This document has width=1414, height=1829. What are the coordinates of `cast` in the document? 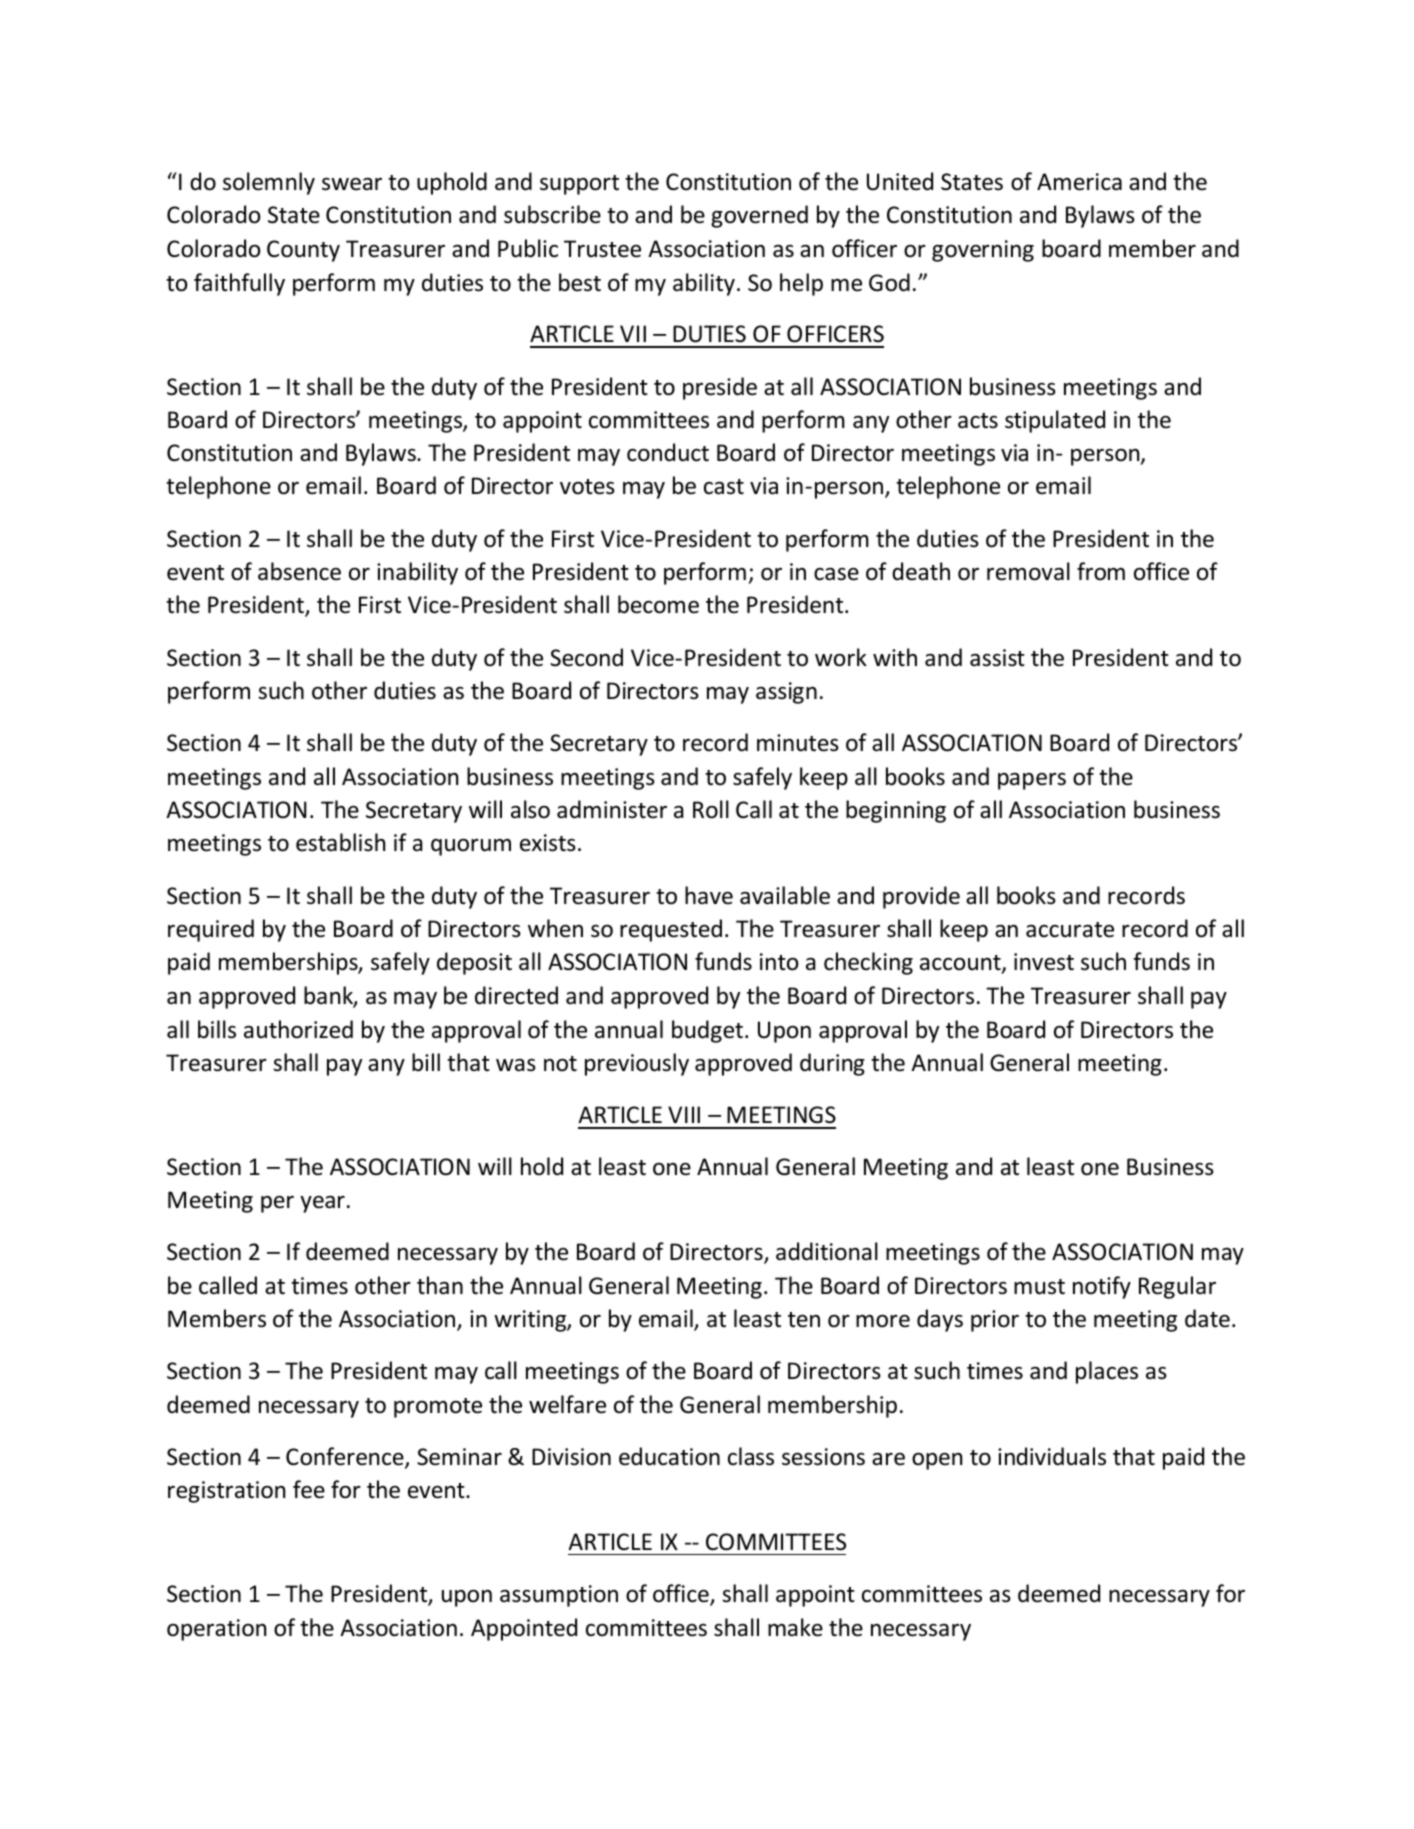 It's located at (724, 487).
